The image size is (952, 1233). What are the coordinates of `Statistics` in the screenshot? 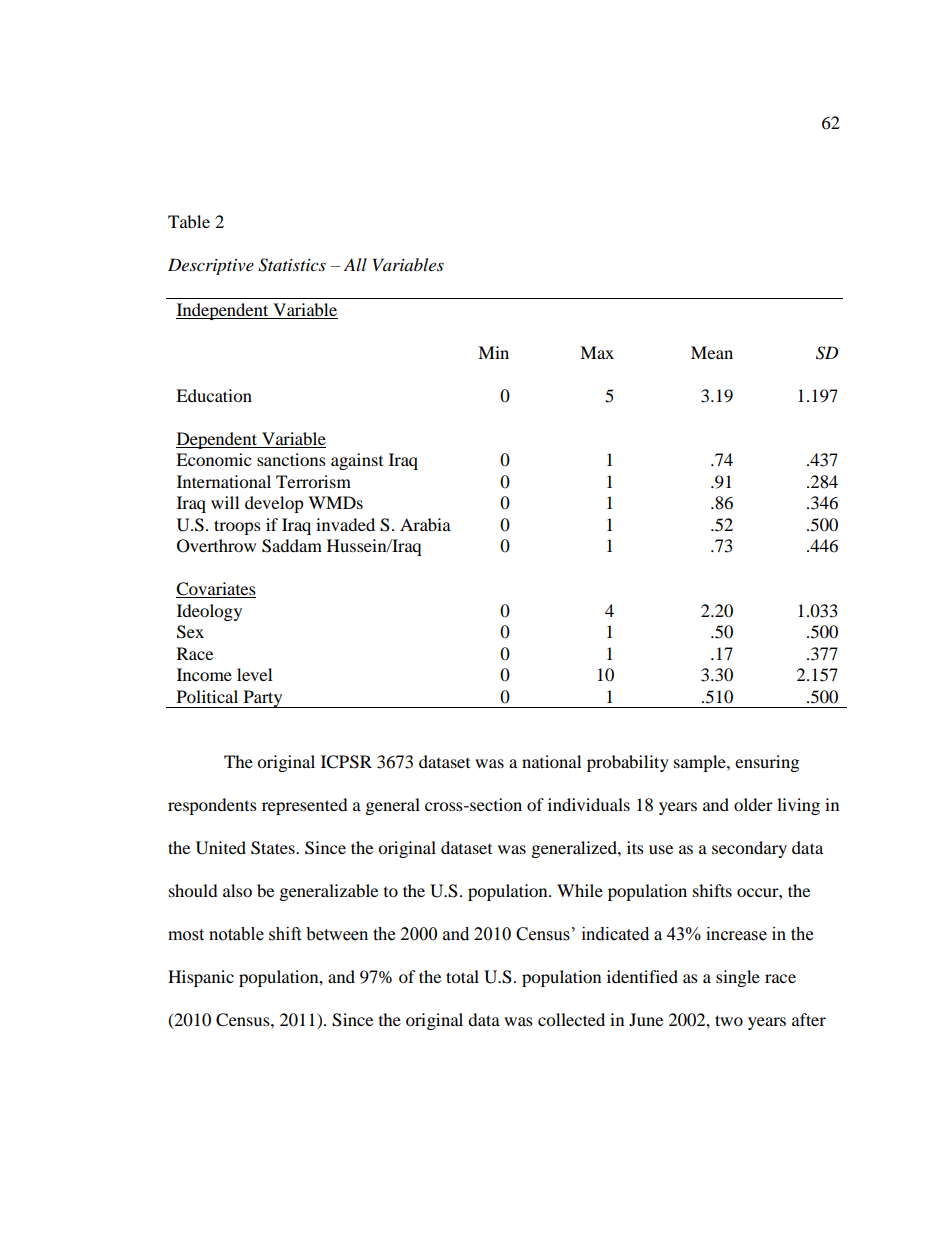 It's located at (292, 265).
